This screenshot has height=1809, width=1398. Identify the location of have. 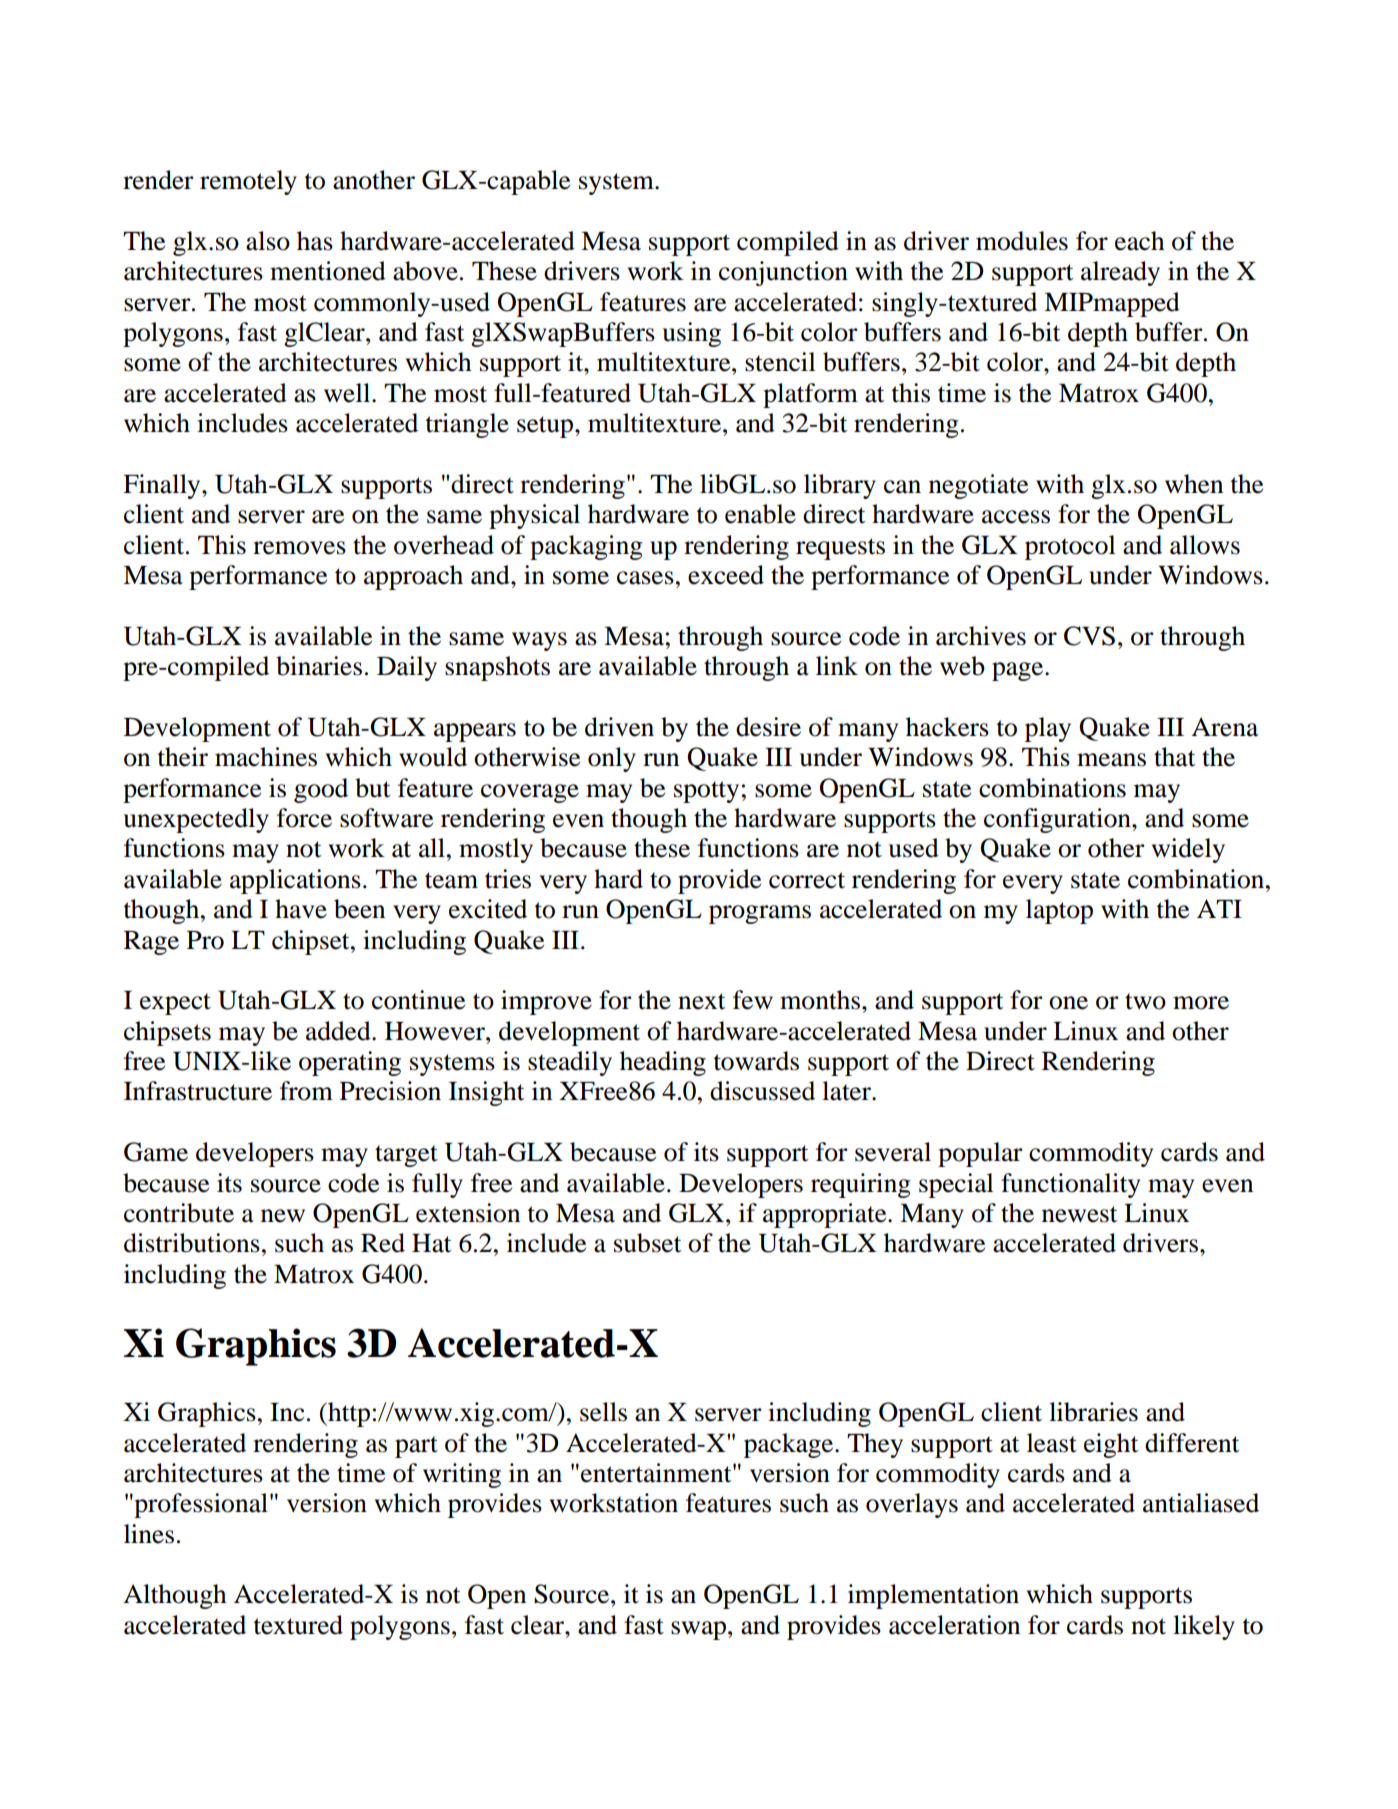
(301, 909).
